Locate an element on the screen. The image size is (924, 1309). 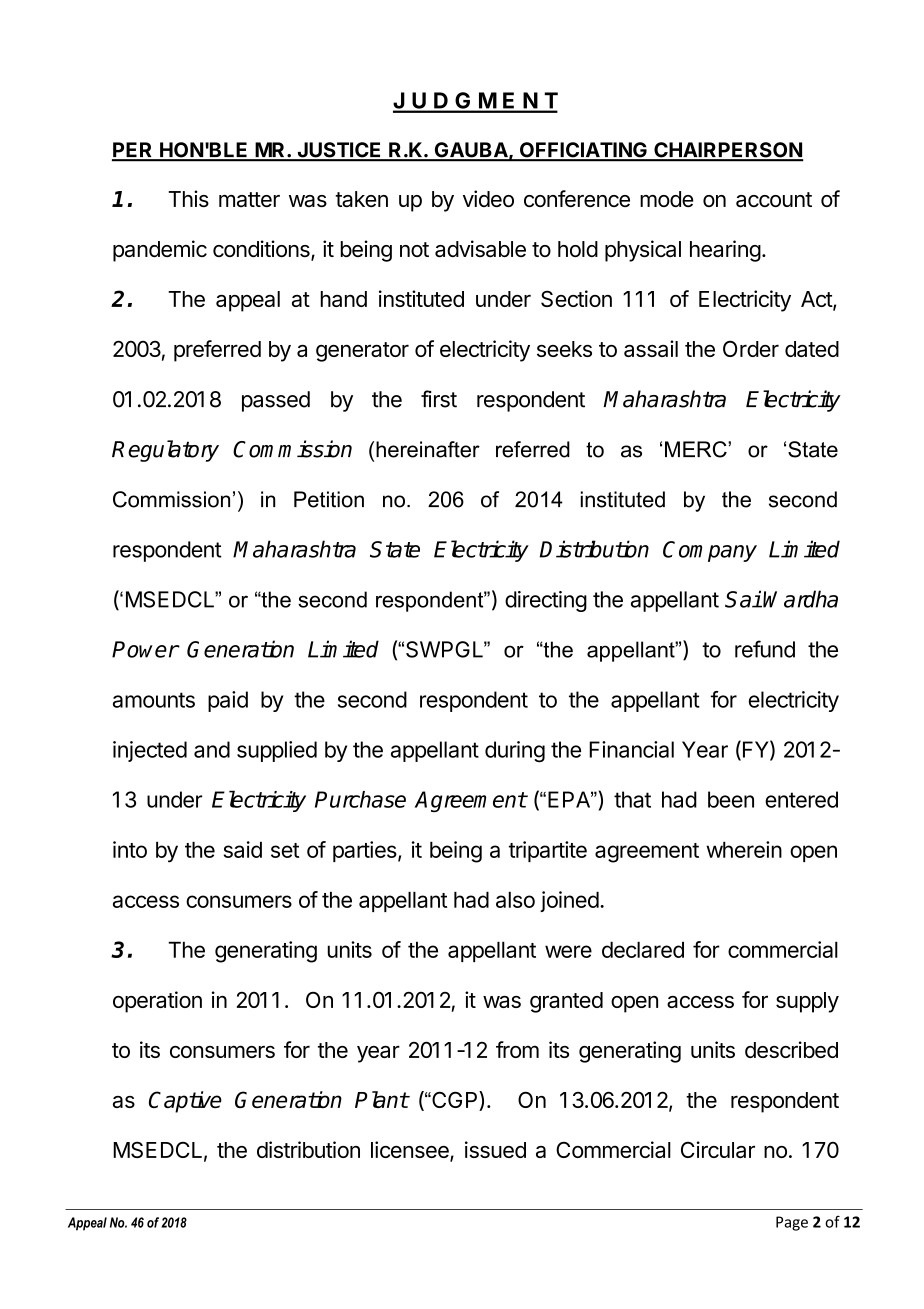
Captive is located at coordinates (185, 1102).
